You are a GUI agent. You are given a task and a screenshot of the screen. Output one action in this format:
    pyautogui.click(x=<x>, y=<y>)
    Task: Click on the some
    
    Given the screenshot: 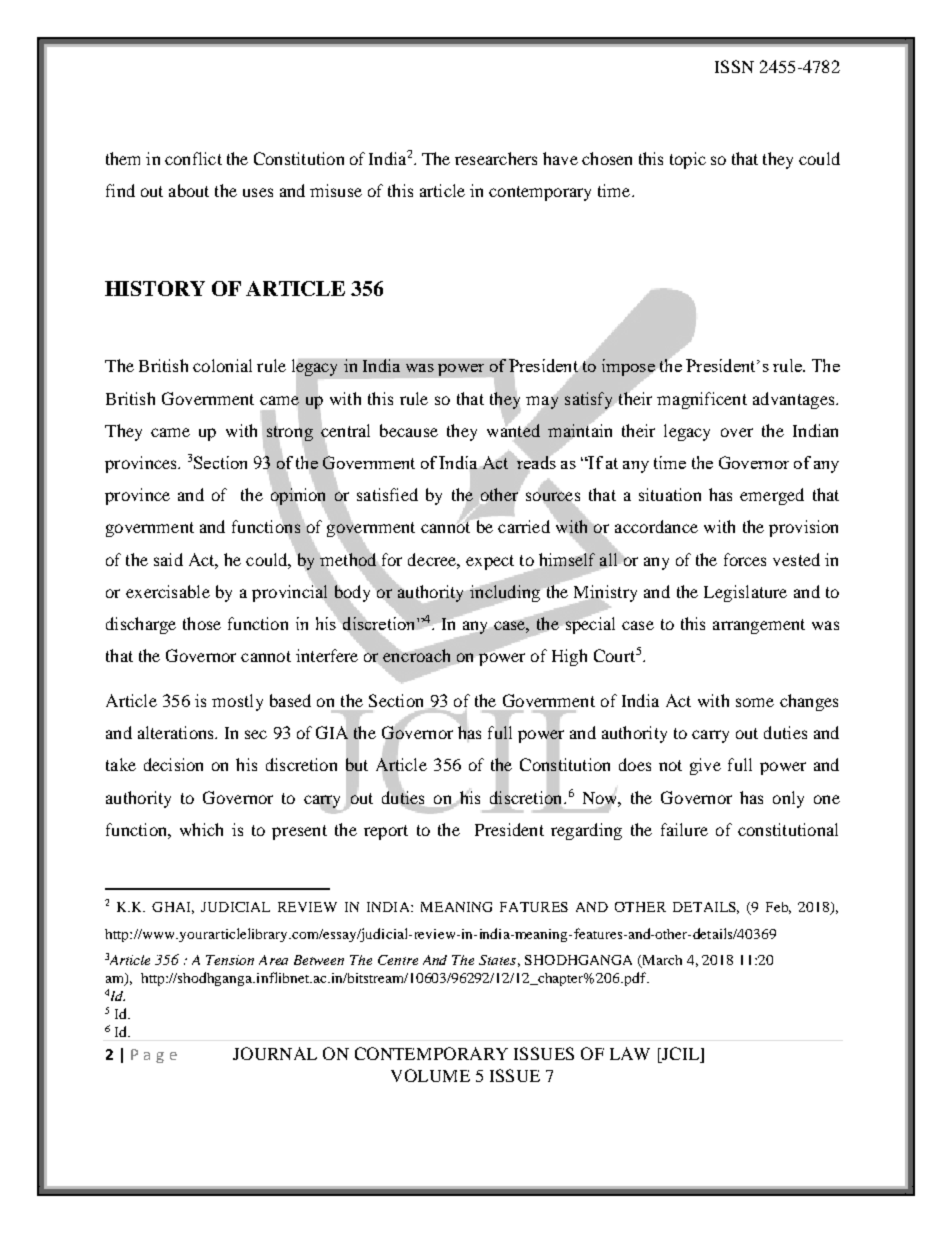 What is the action you would take?
    pyautogui.click(x=755, y=702)
